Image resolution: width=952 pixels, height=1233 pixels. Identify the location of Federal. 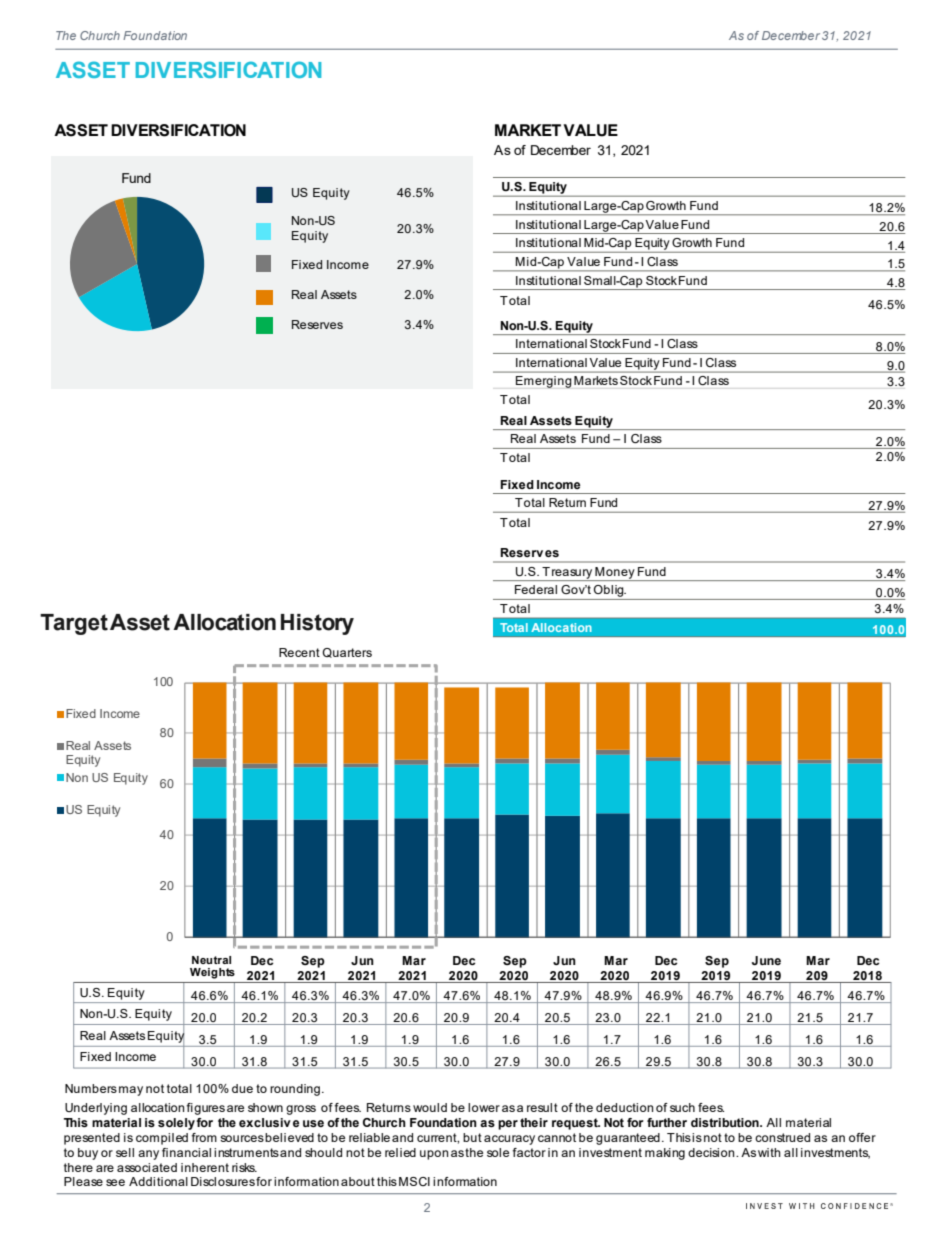
(536, 589).
